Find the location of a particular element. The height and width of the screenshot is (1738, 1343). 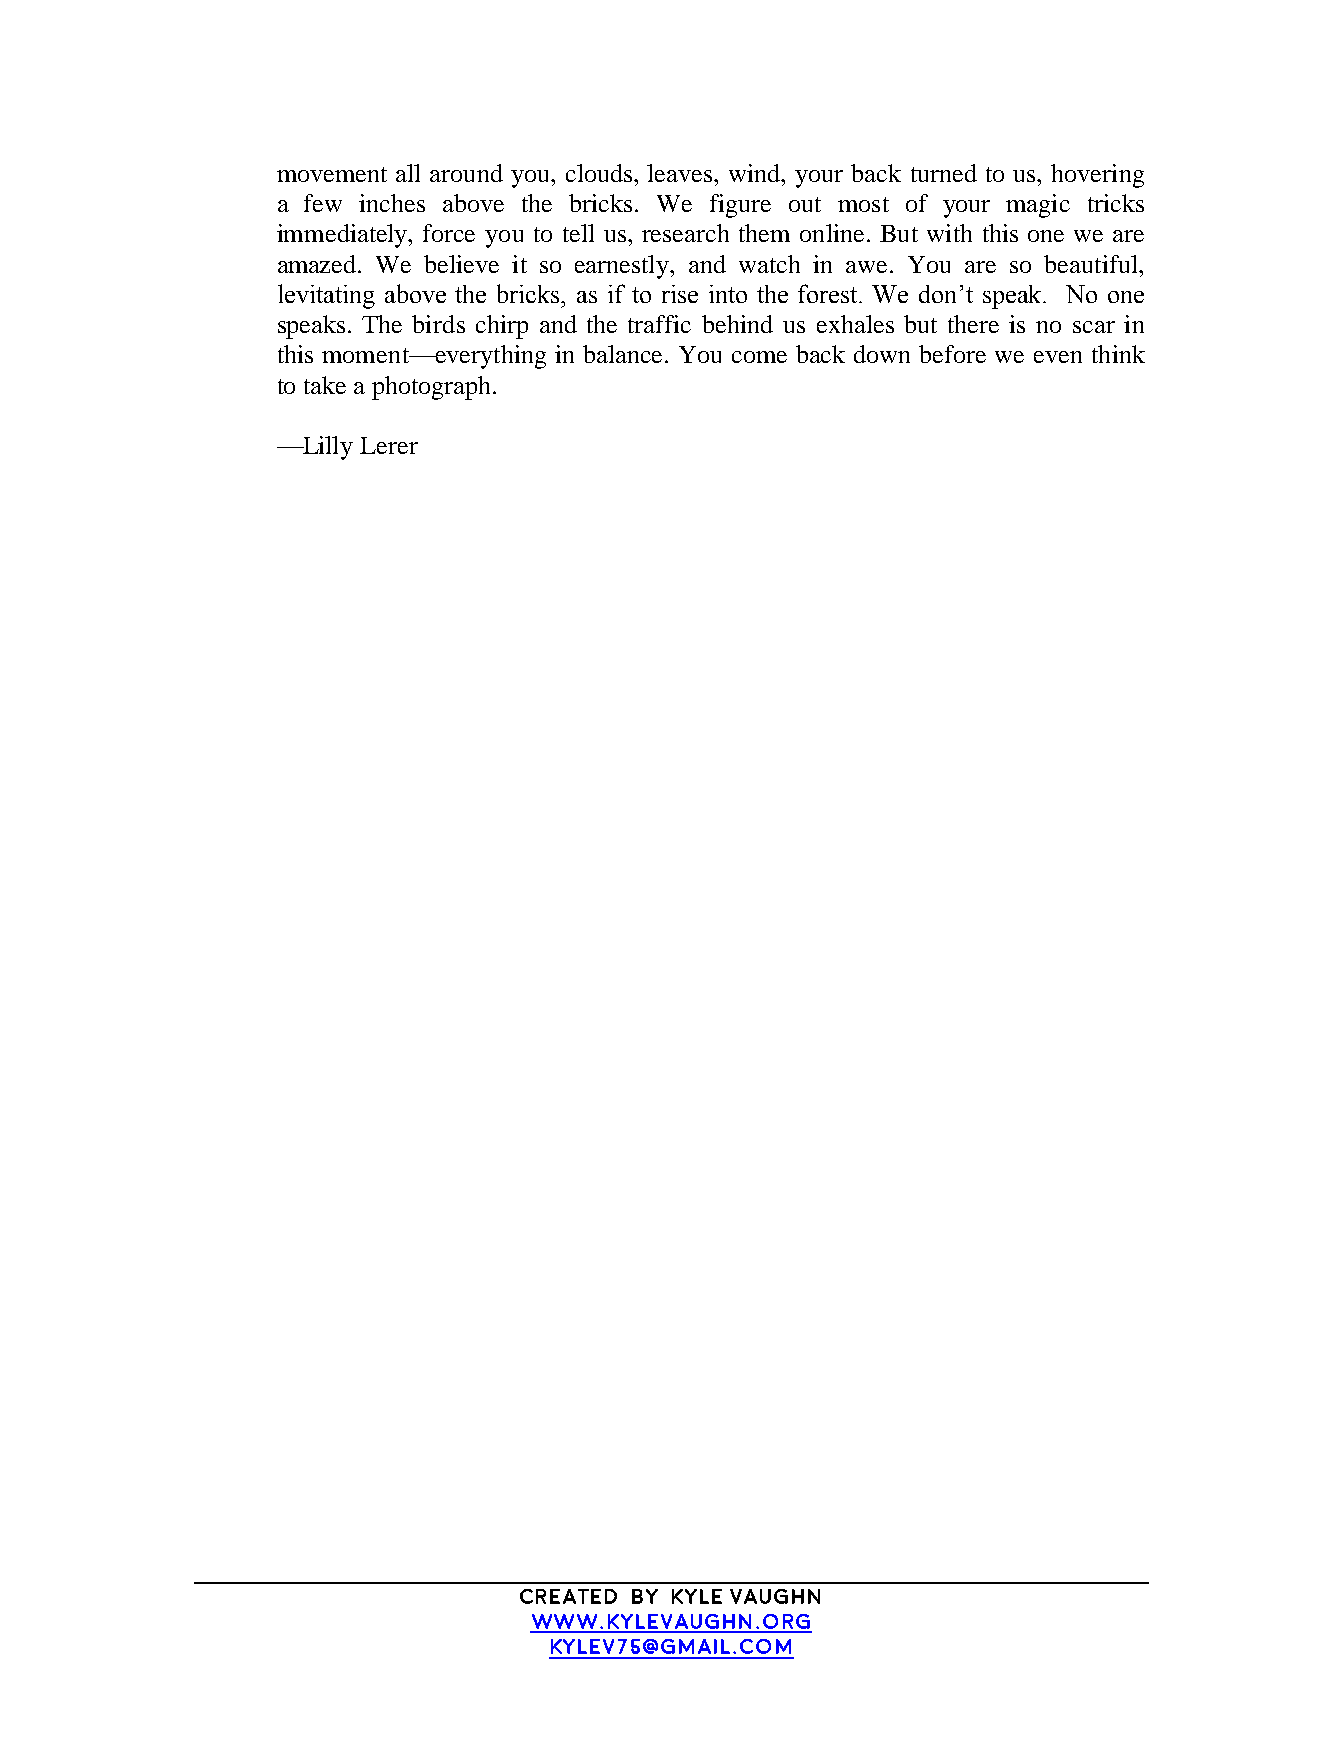

even is located at coordinates (1058, 357).
